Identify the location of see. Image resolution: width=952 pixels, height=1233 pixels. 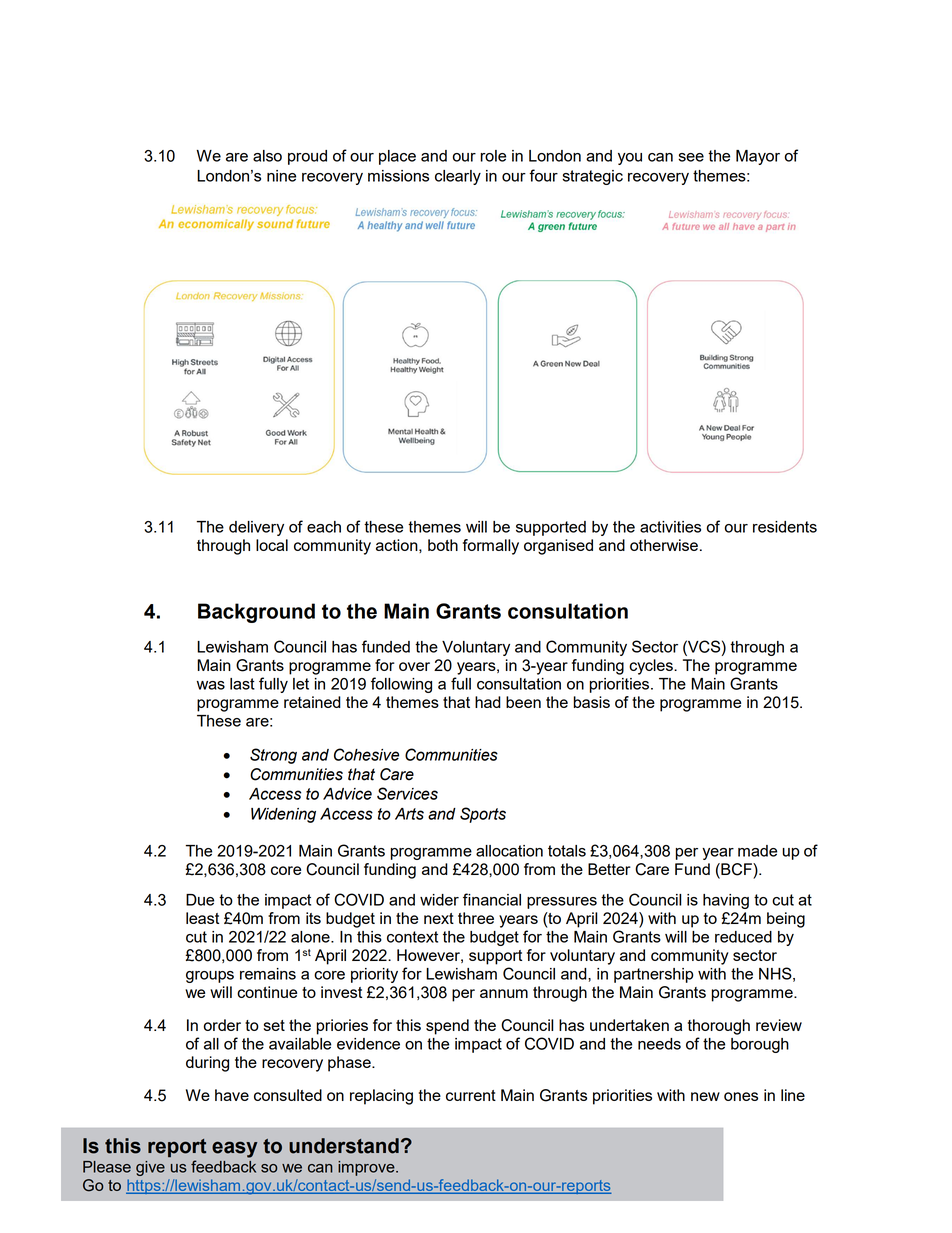
(691, 157).
